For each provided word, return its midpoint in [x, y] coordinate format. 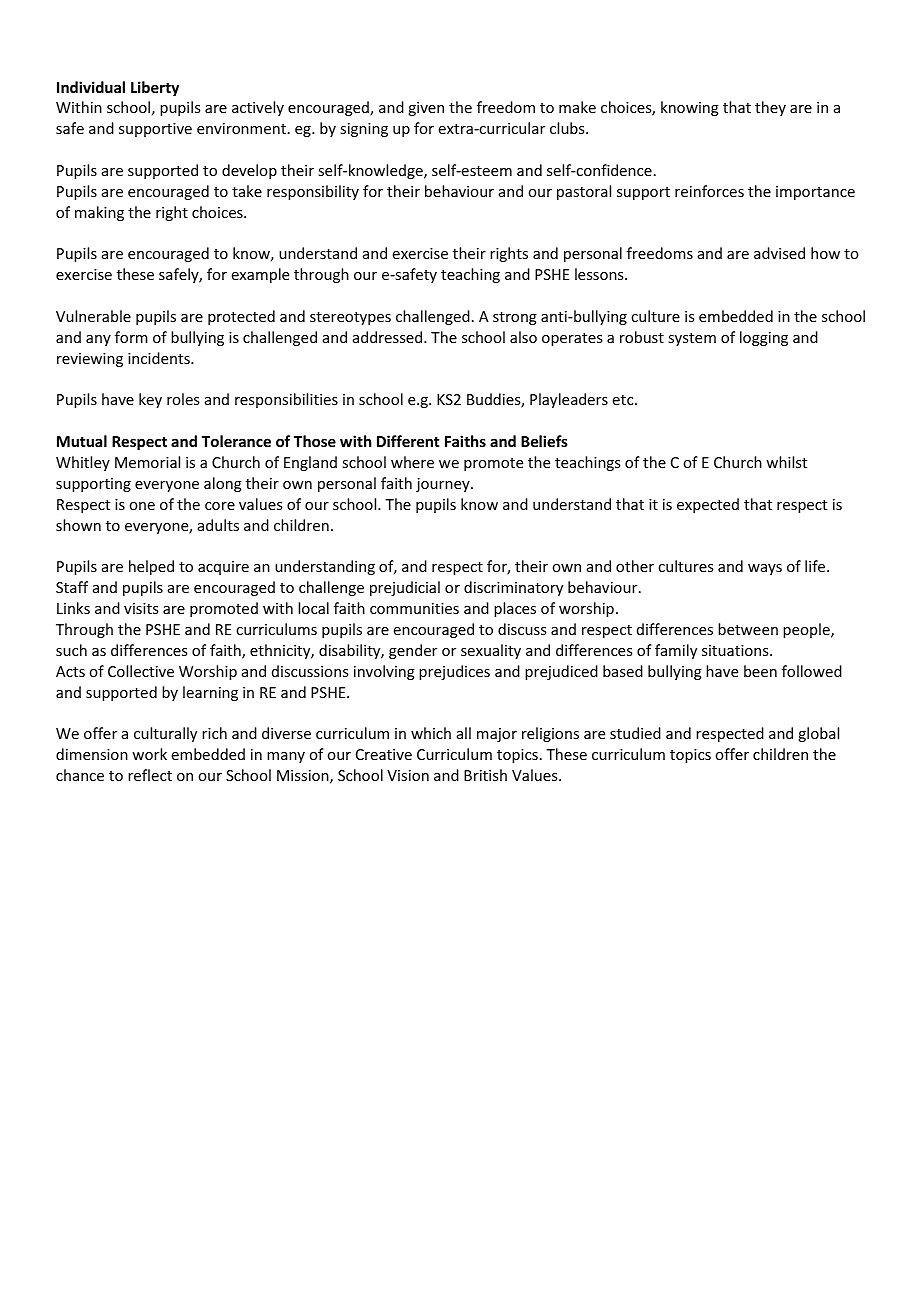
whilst [786, 462]
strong [515, 318]
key [150, 400]
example [260, 275]
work [149, 754]
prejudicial [405, 588]
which [431, 733]
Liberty [155, 88]
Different [408, 441]
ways [765, 569]
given [426, 109]
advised [779, 253]
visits [141, 608]
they [770, 108]
